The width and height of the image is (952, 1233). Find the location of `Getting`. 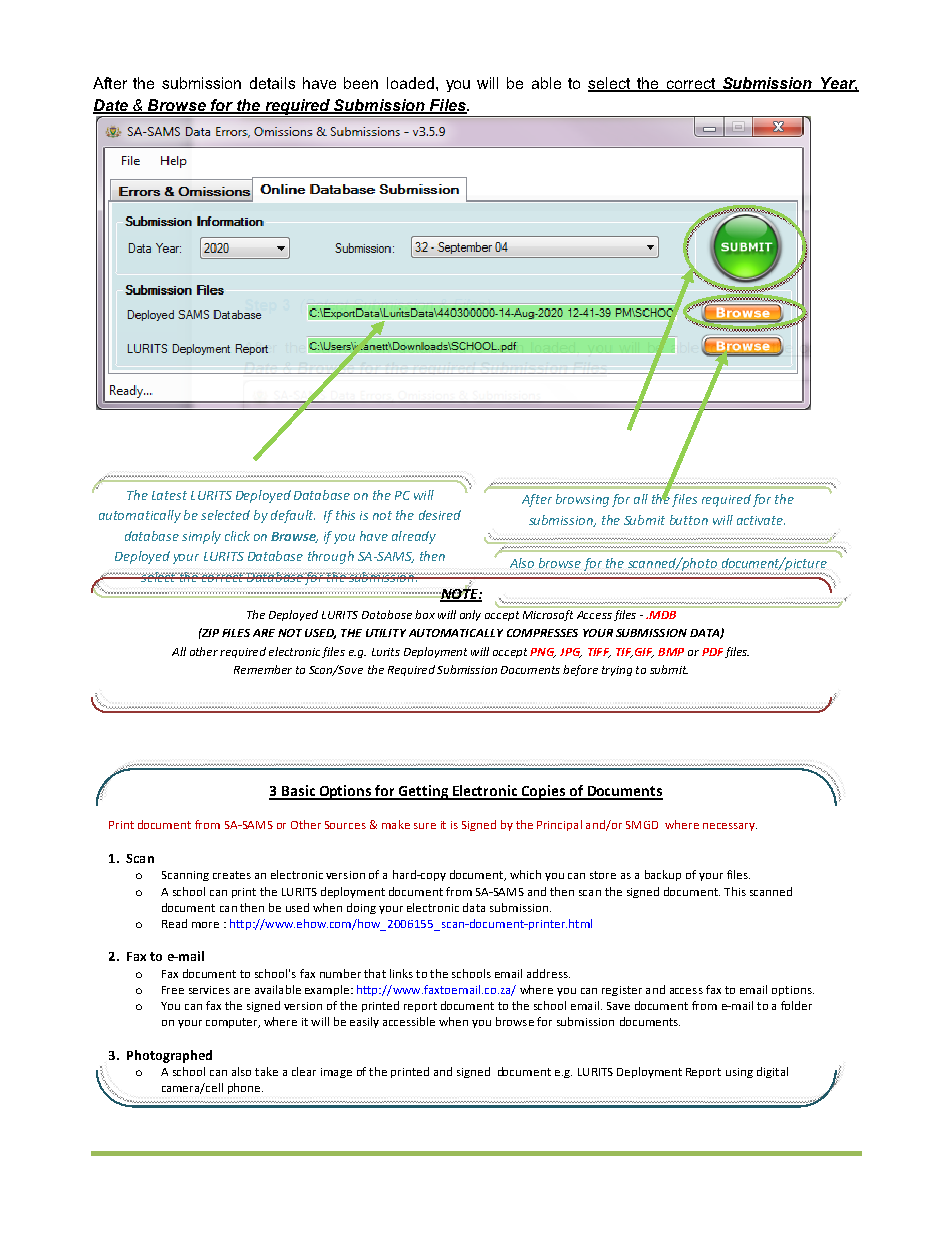

Getting is located at coordinates (423, 792).
